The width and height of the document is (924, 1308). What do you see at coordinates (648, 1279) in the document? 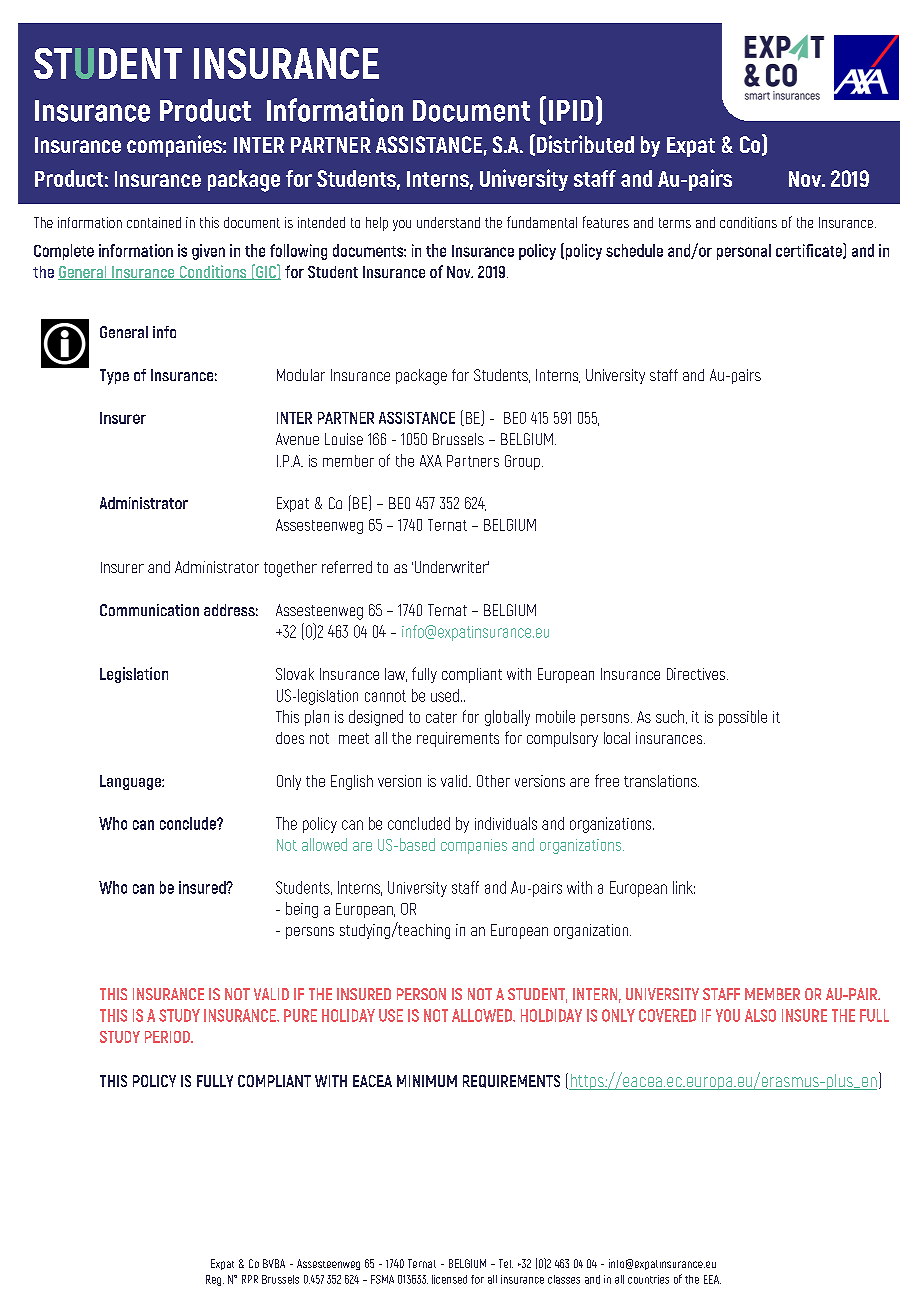
I see `countries` at bounding box center [648, 1279].
